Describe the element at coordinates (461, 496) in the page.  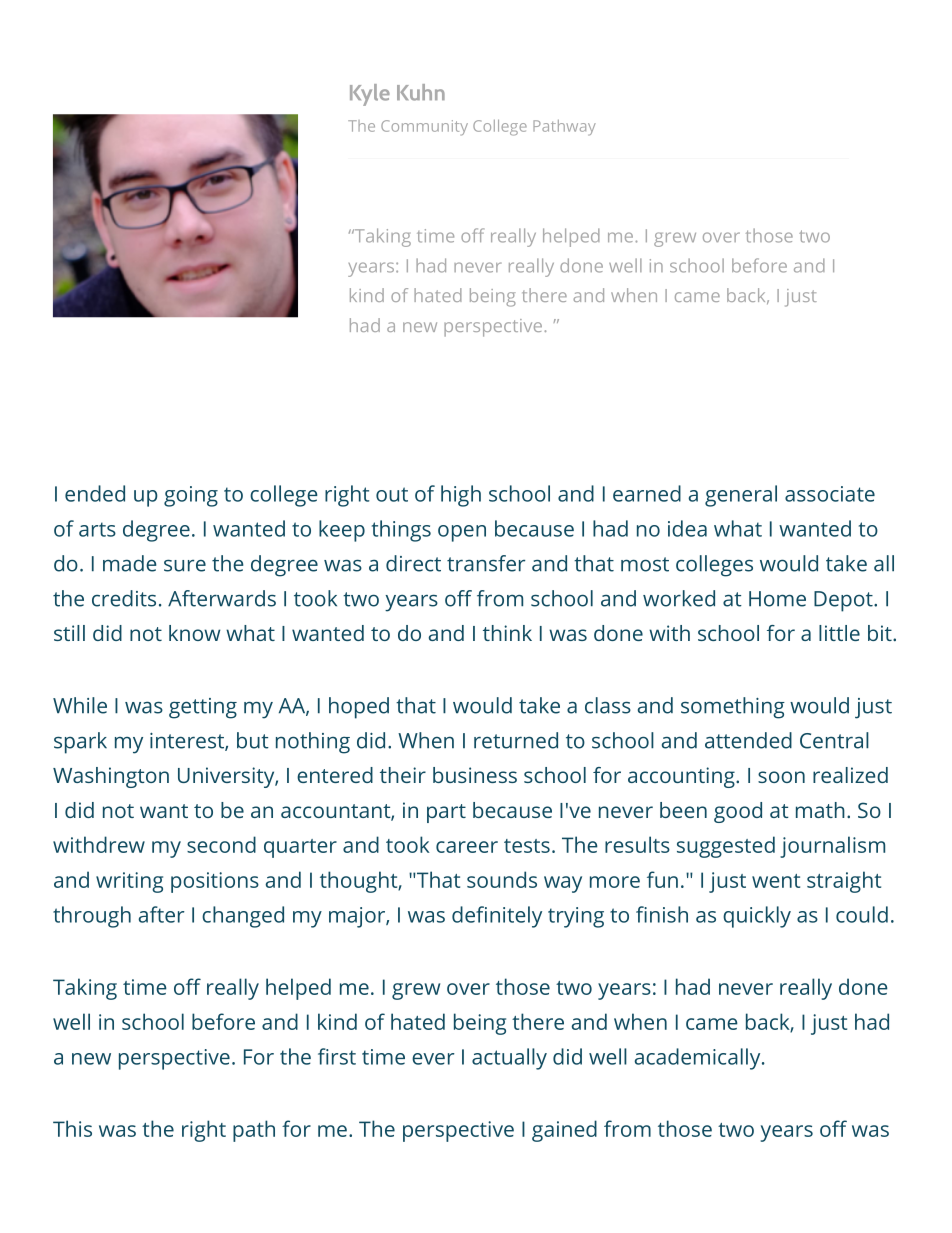
I see `high` at that location.
